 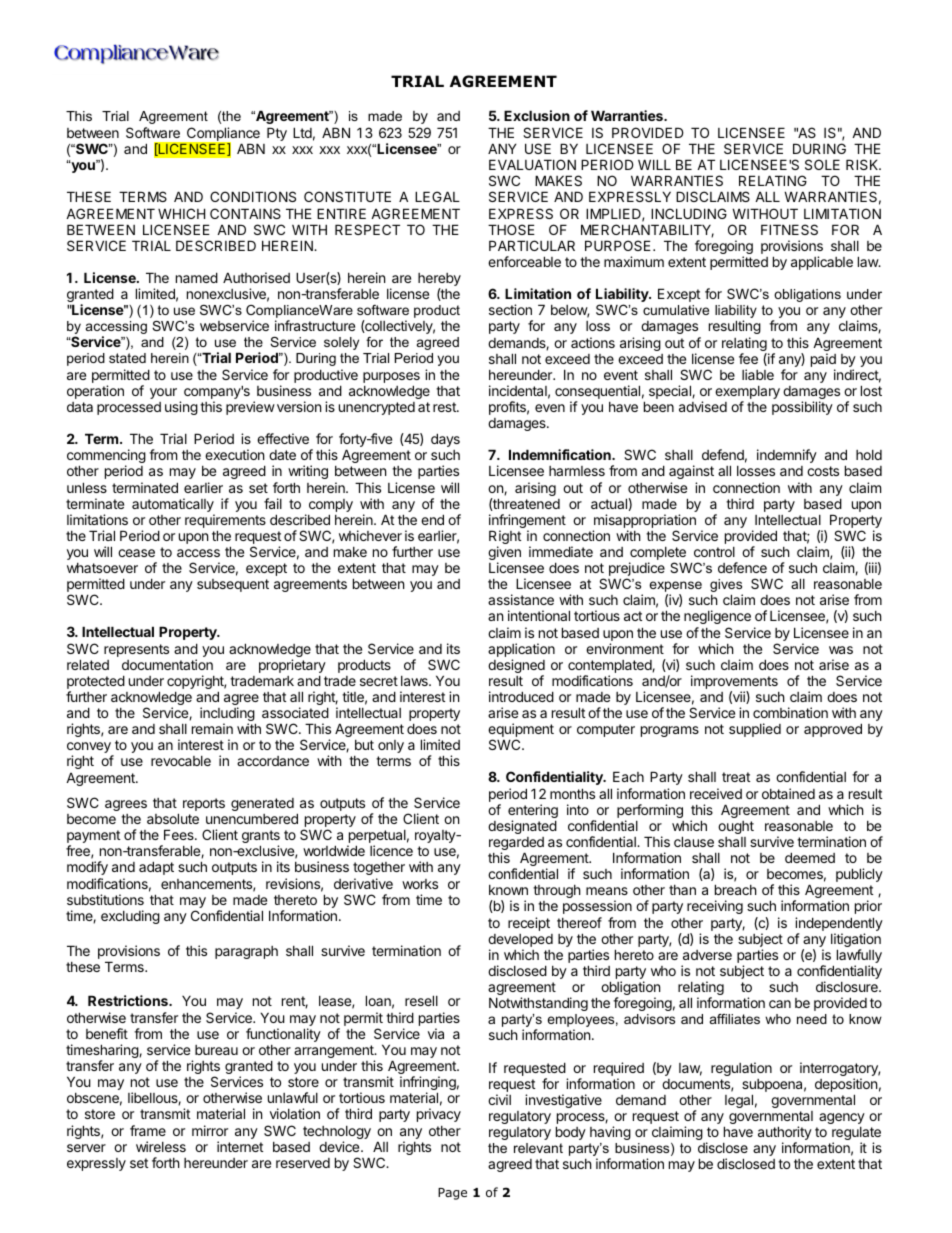 I want to click on authority, so click(x=785, y=1134).
